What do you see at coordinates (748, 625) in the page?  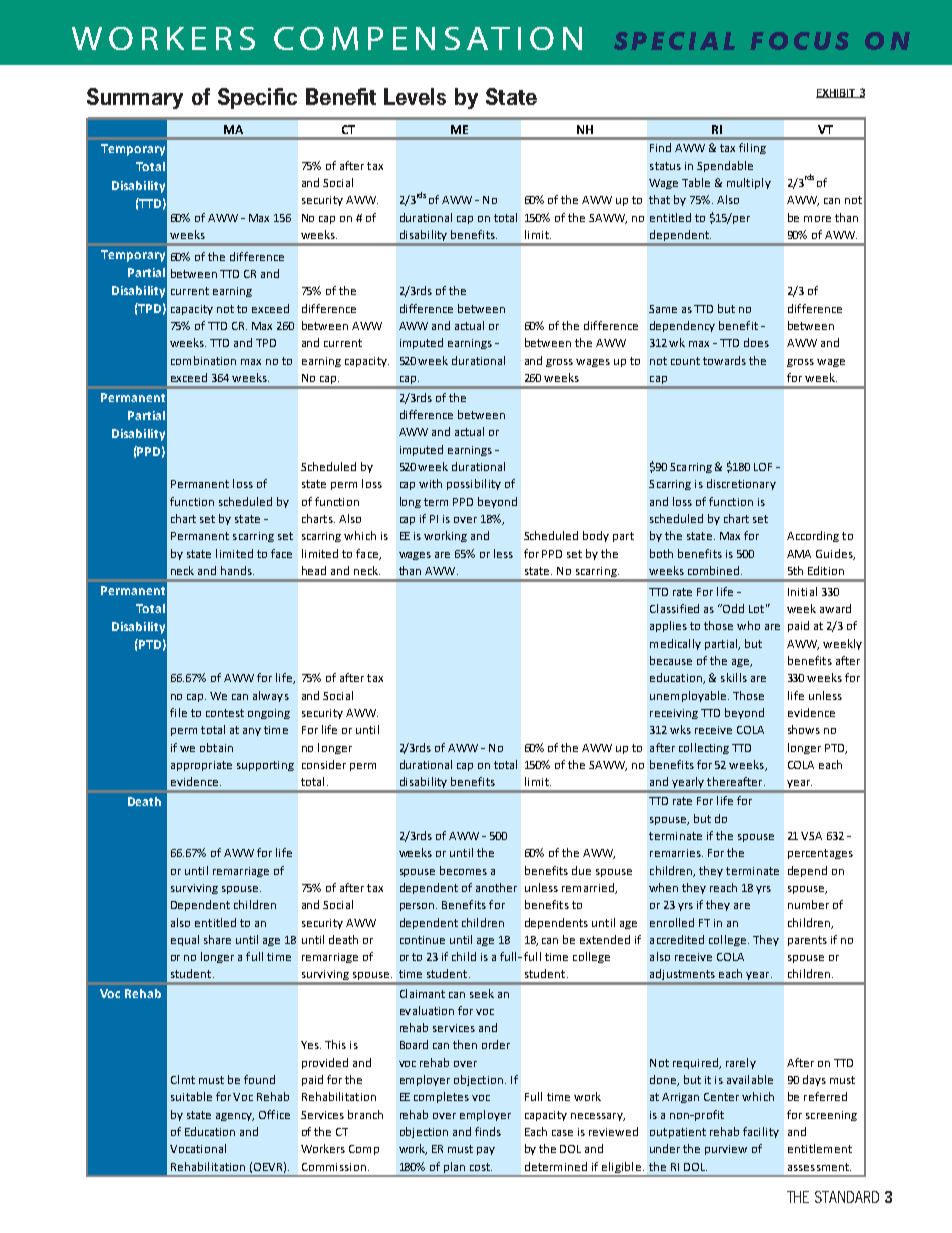 I see `who` at bounding box center [748, 625].
